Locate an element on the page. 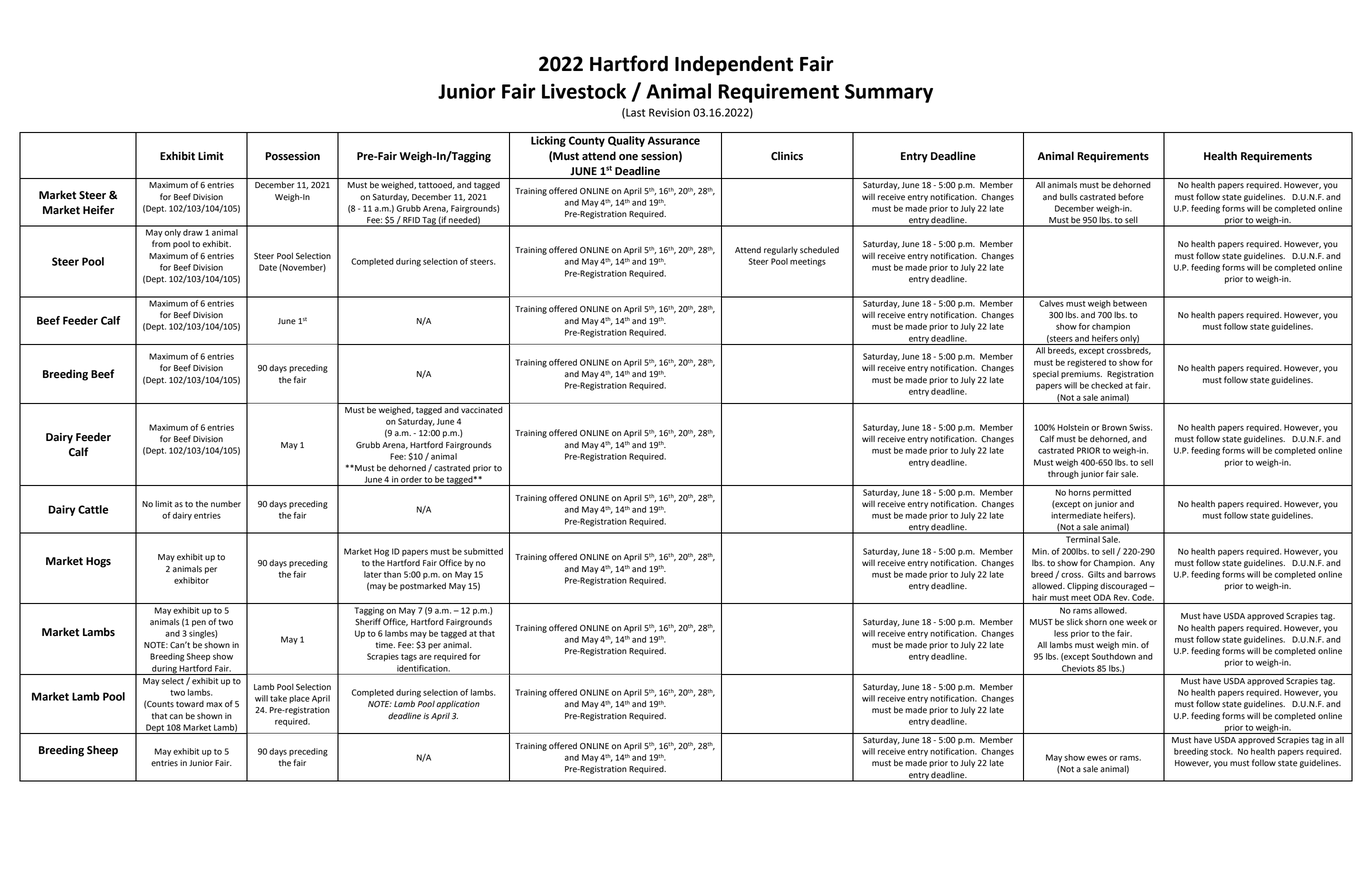 The height and width of the document is (887, 1372). toward is located at coordinates (190, 704).
